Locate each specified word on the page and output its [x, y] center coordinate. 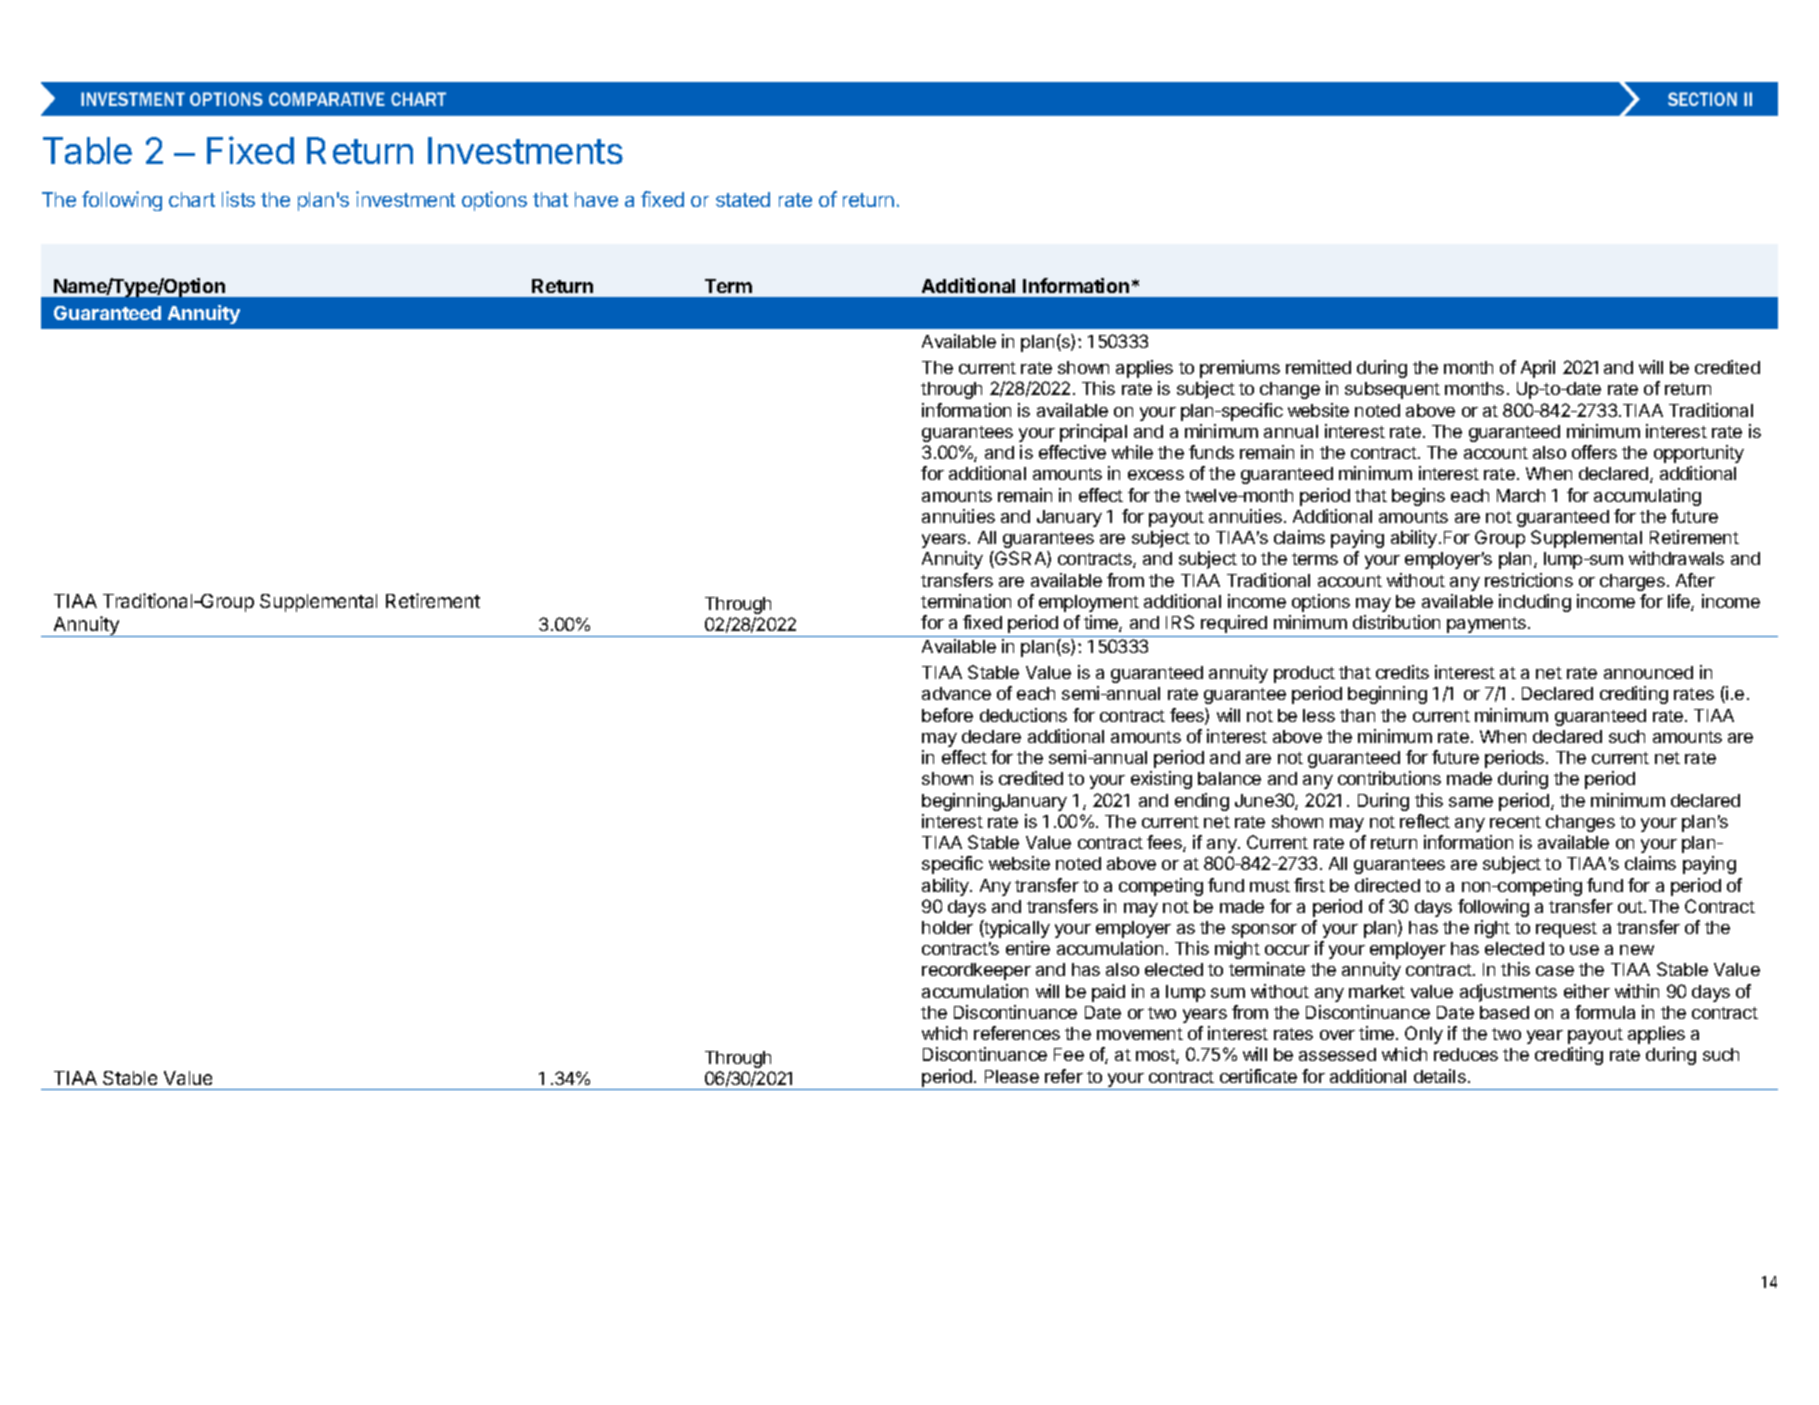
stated [743, 199]
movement [1140, 1034]
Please [1012, 1076]
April [1538, 369]
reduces [1466, 1054]
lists [238, 199]
